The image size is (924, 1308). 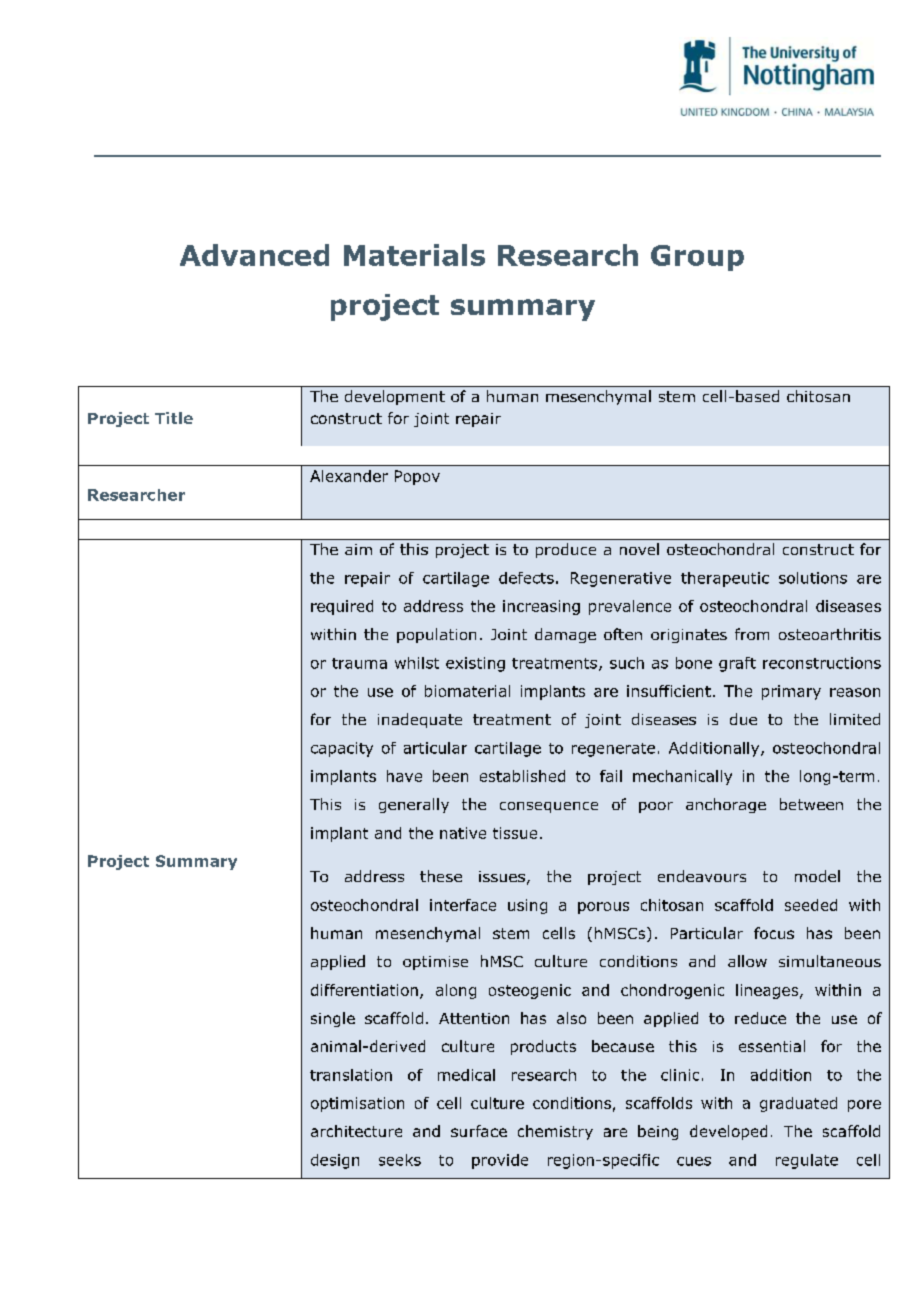 I want to click on Group, so click(x=697, y=258).
